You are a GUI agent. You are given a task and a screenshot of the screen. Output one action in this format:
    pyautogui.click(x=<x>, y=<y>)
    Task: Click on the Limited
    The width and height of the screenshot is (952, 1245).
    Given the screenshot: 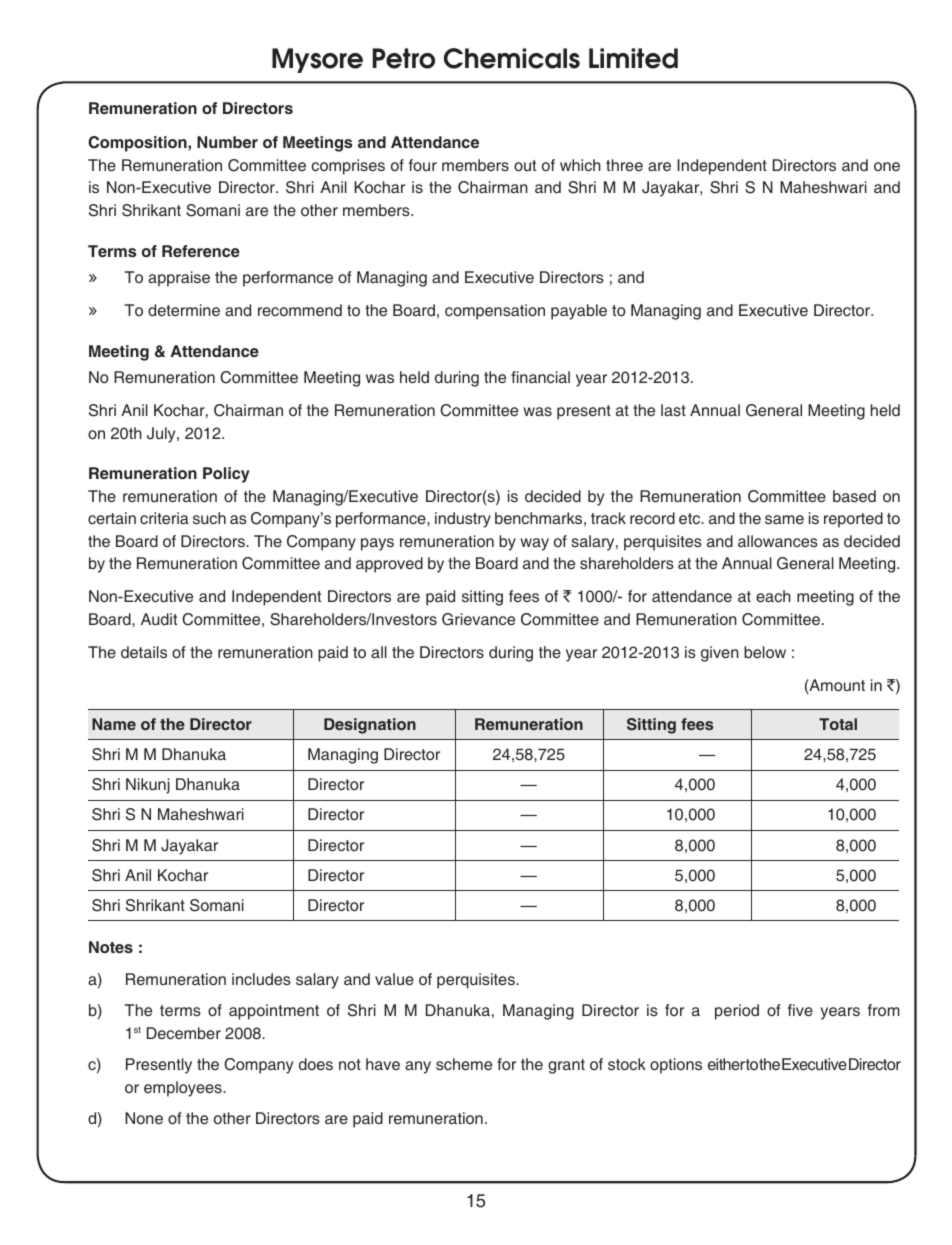 What is the action you would take?
    pyautogui.click(x=633, y=58)
